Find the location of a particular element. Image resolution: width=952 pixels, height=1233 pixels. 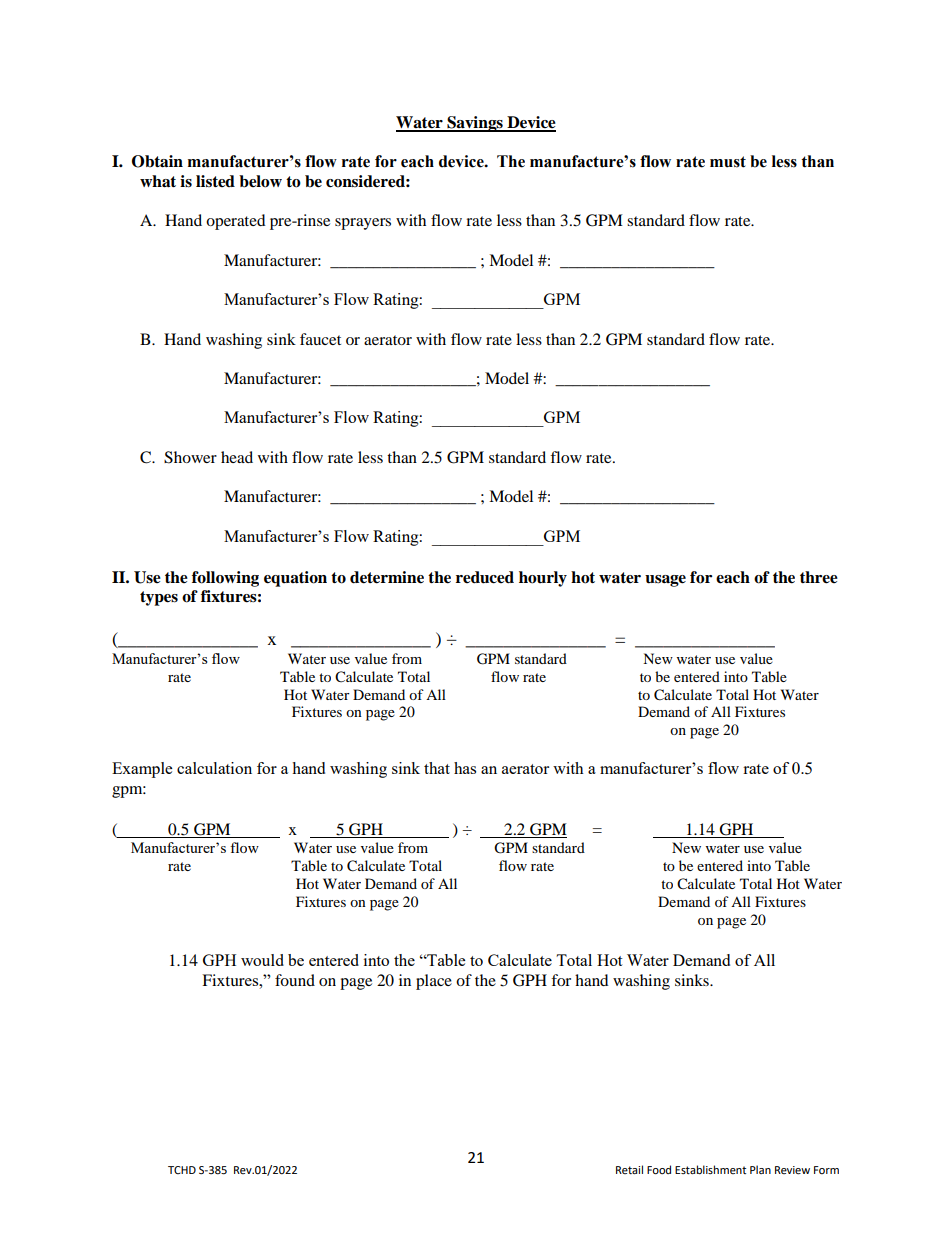

Savings is located at coordinates (475, 124).
